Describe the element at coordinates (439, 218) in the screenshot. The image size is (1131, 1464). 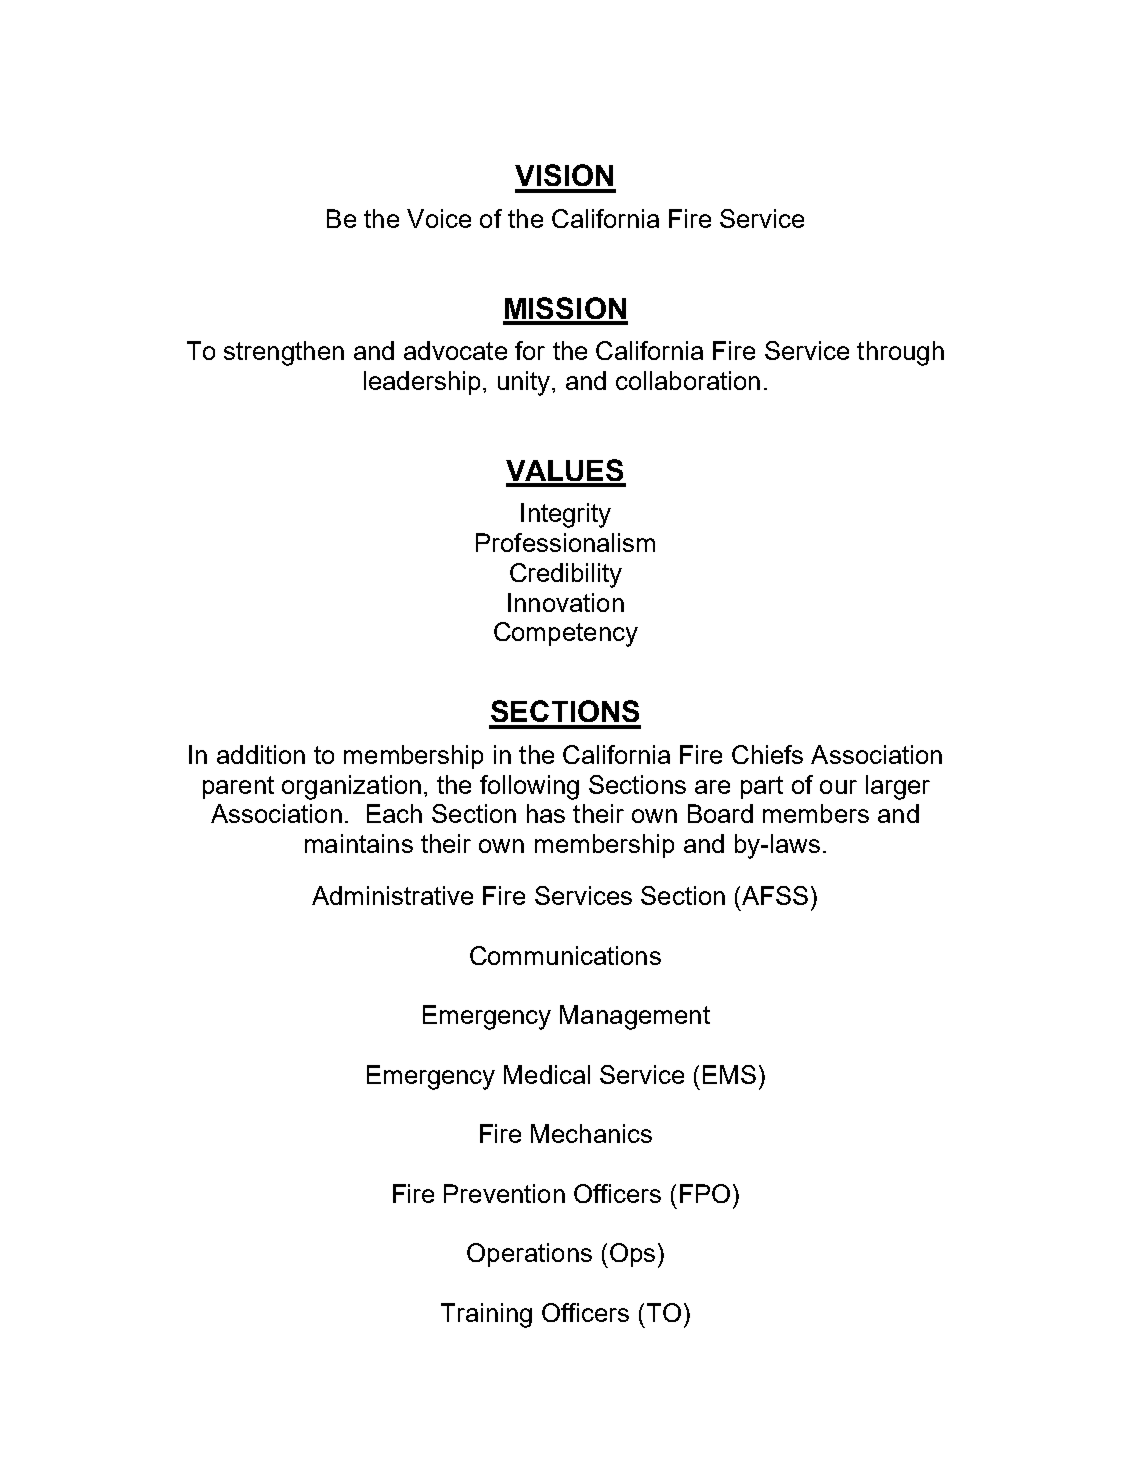
I see `Voice` at that location.
